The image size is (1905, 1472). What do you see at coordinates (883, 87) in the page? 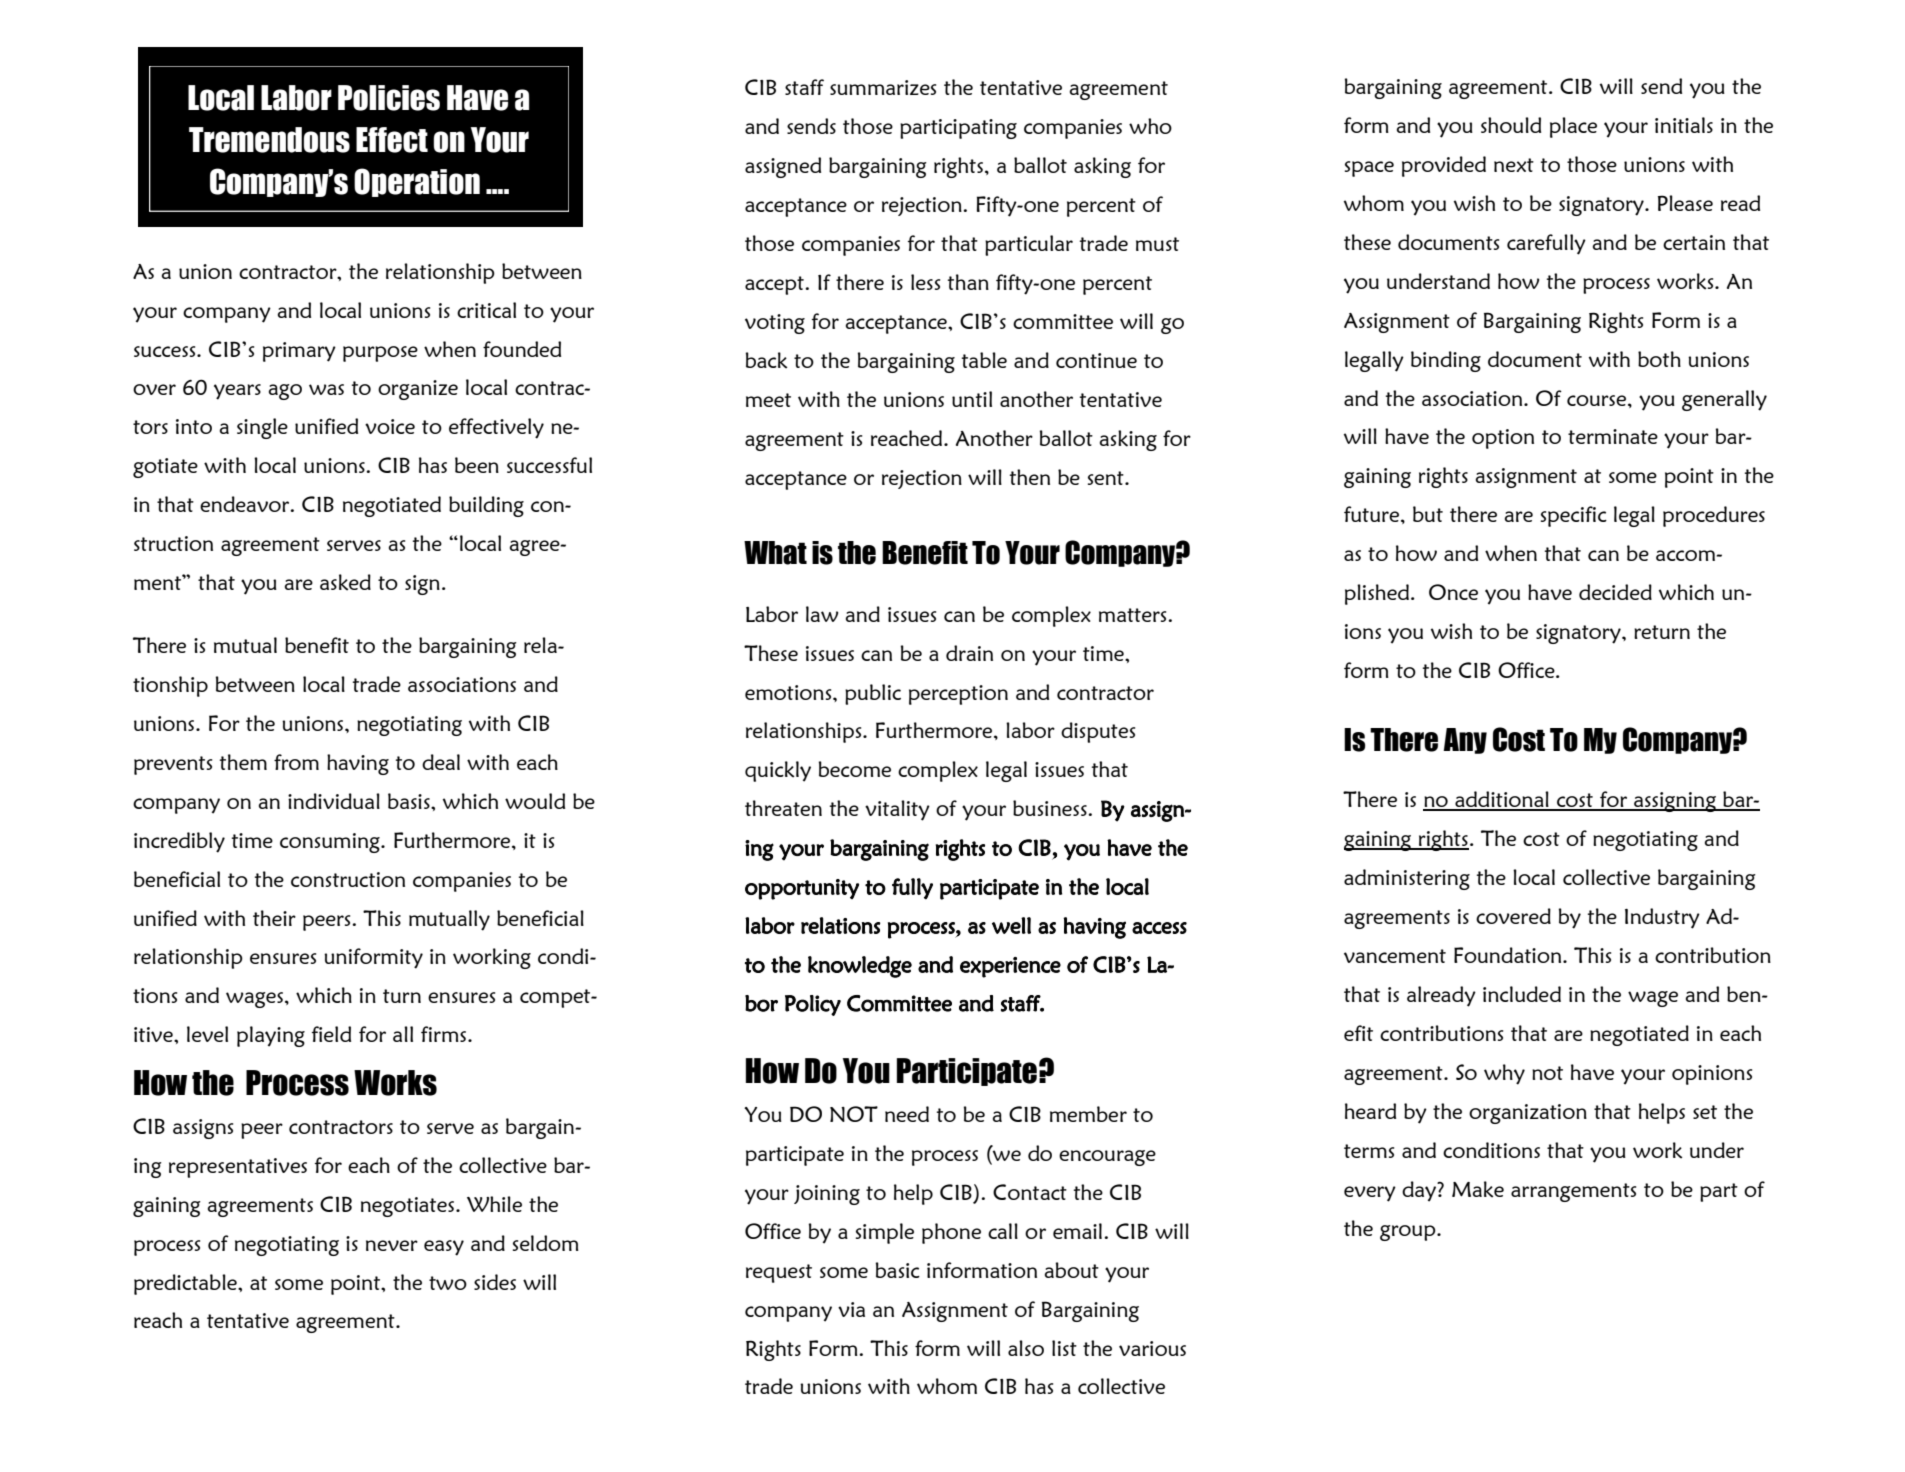
I see `summarizes` at bounding box center [883, 87].
